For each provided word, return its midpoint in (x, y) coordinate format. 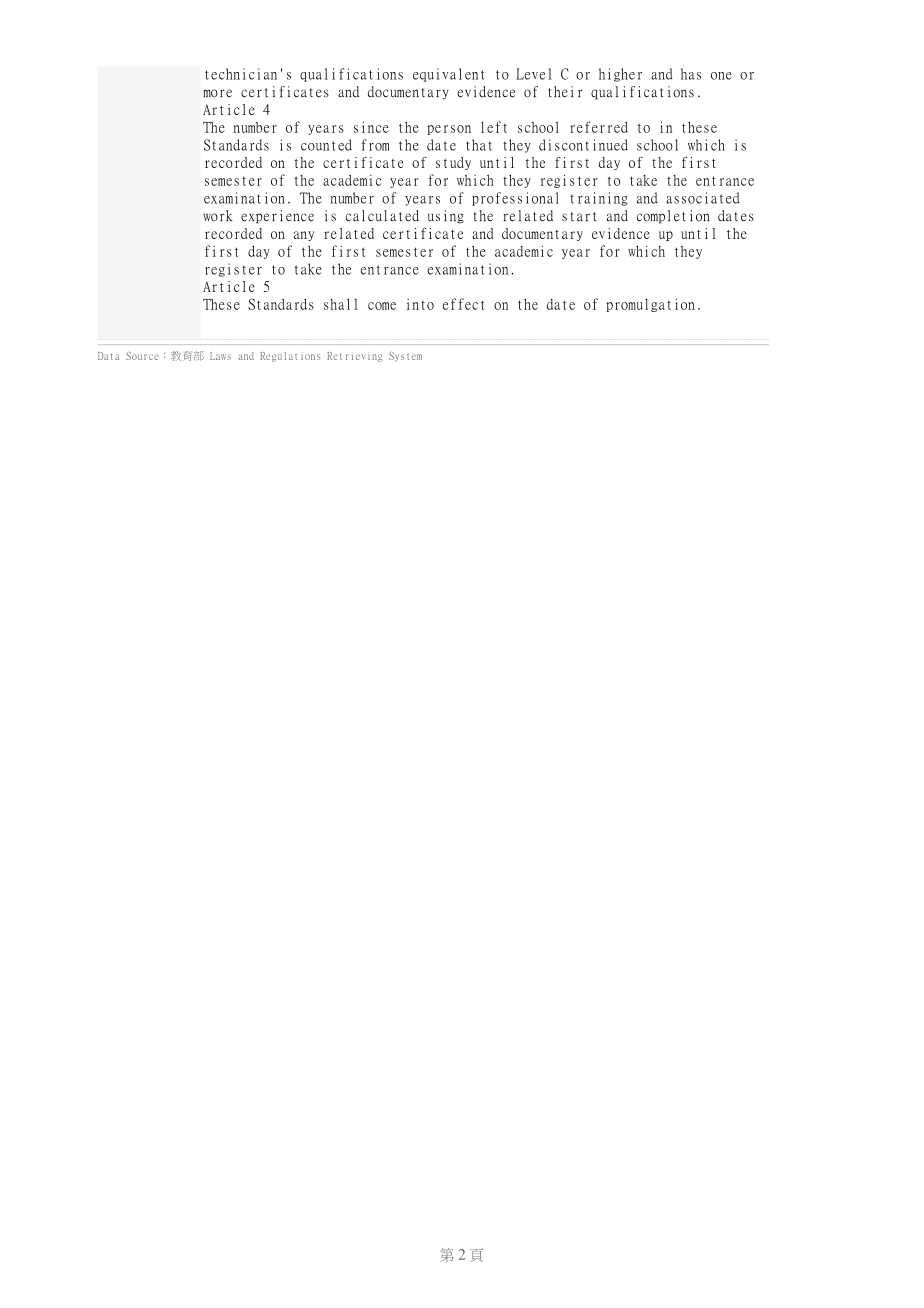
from (375, 145)
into (420, 304)
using (446, 217)
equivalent (449, 75)
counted (326, 145)
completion (673, 217)
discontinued (583, 145)
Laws (220, 356)
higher (620, 75)
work (217, 216)
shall (341, 304)
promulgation (650, 305)
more (217, 93)
